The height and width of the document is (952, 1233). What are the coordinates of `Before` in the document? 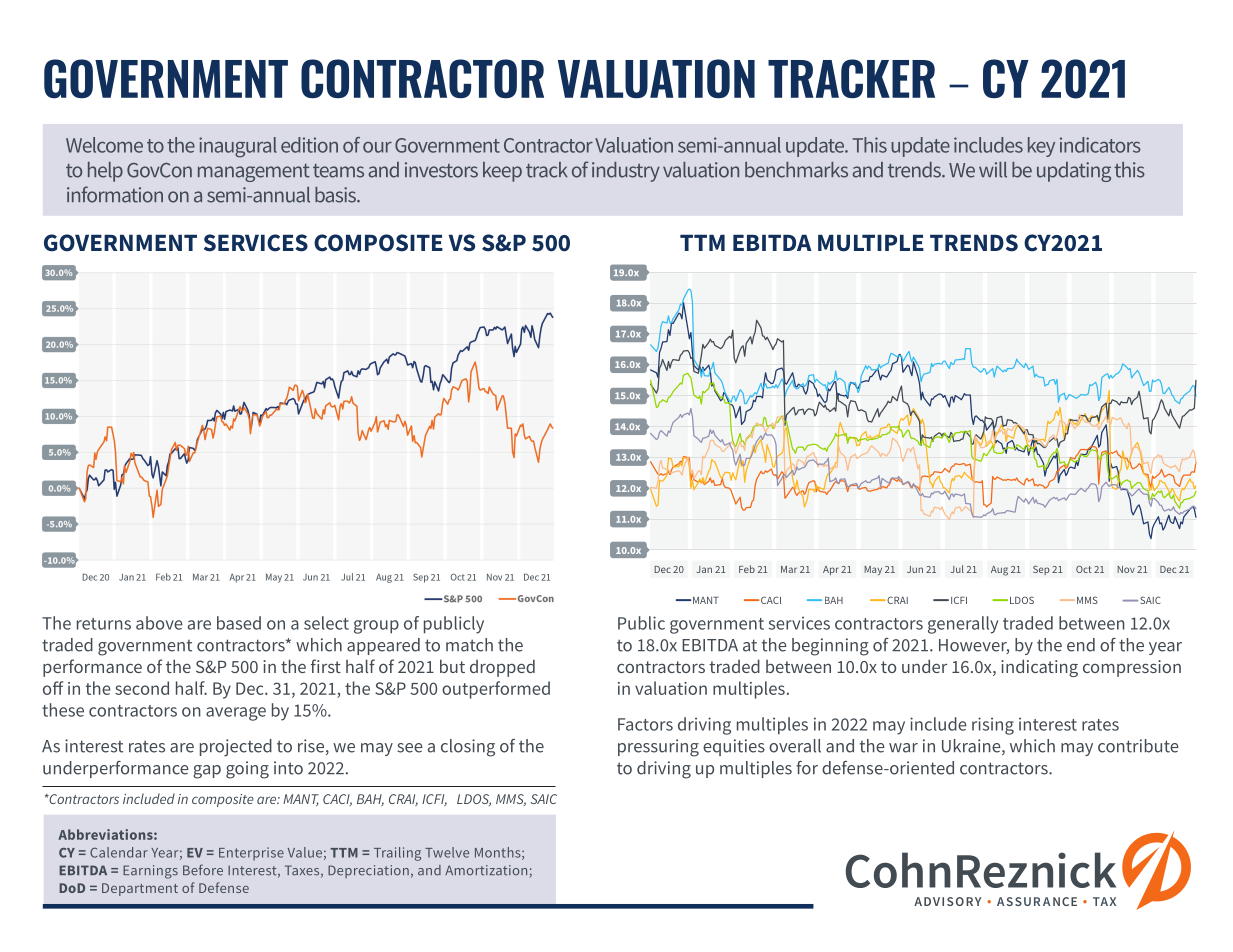 It's located at (203, 870).
